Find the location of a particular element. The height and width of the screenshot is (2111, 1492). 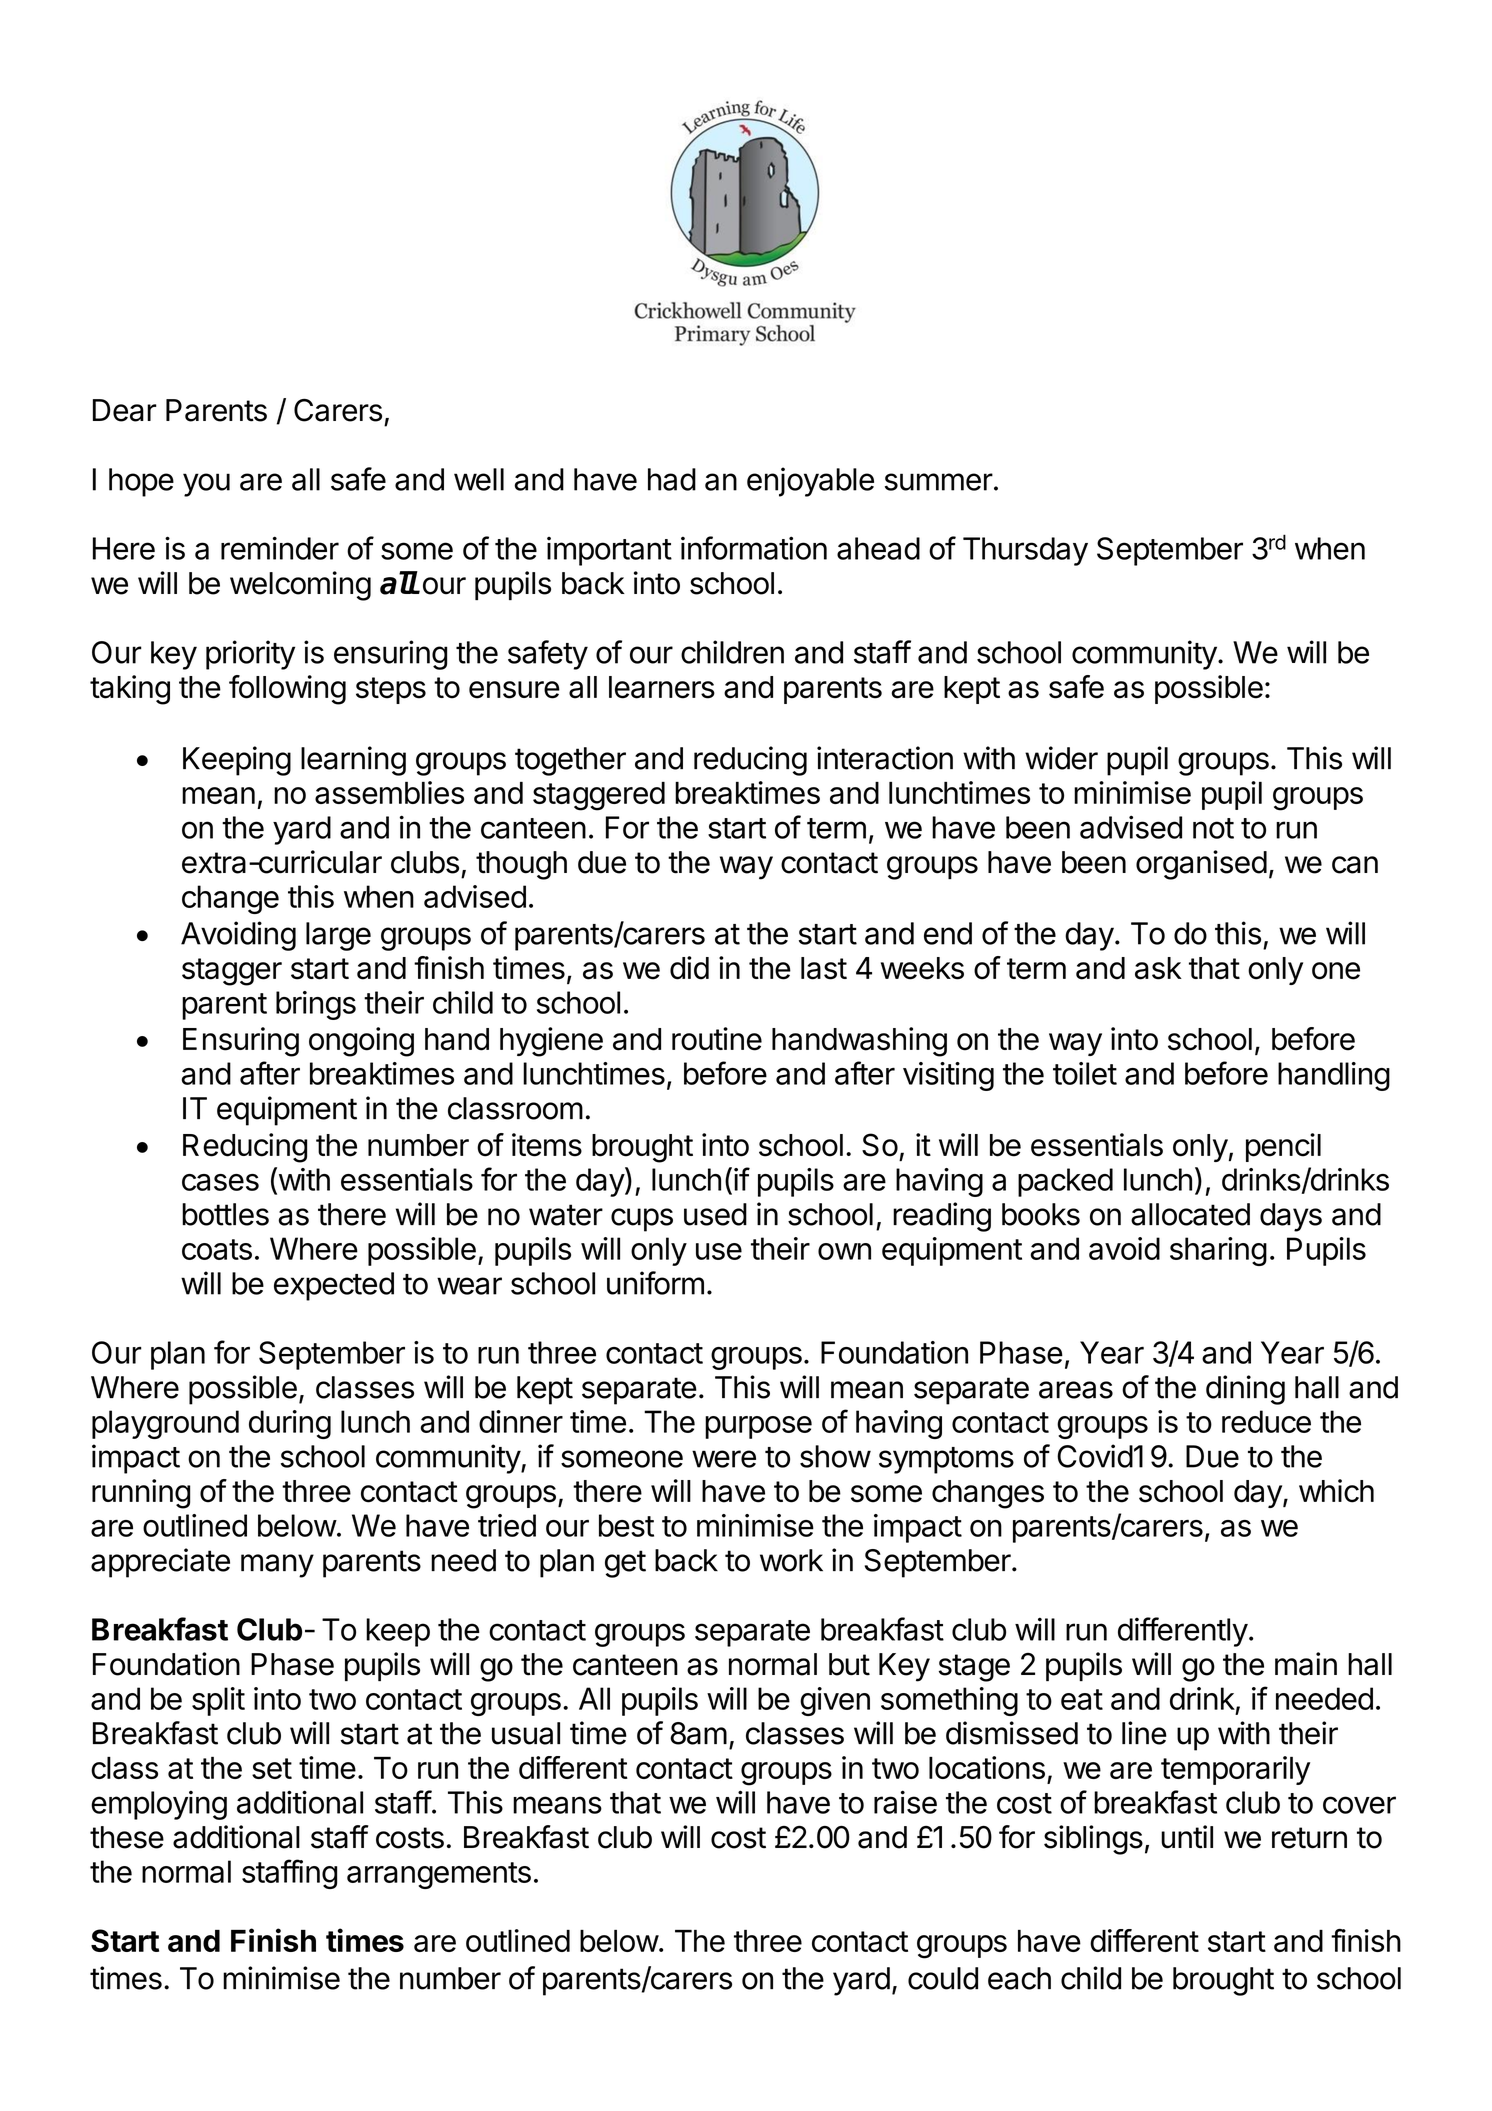

learning is located at coordinates (353, 761).
